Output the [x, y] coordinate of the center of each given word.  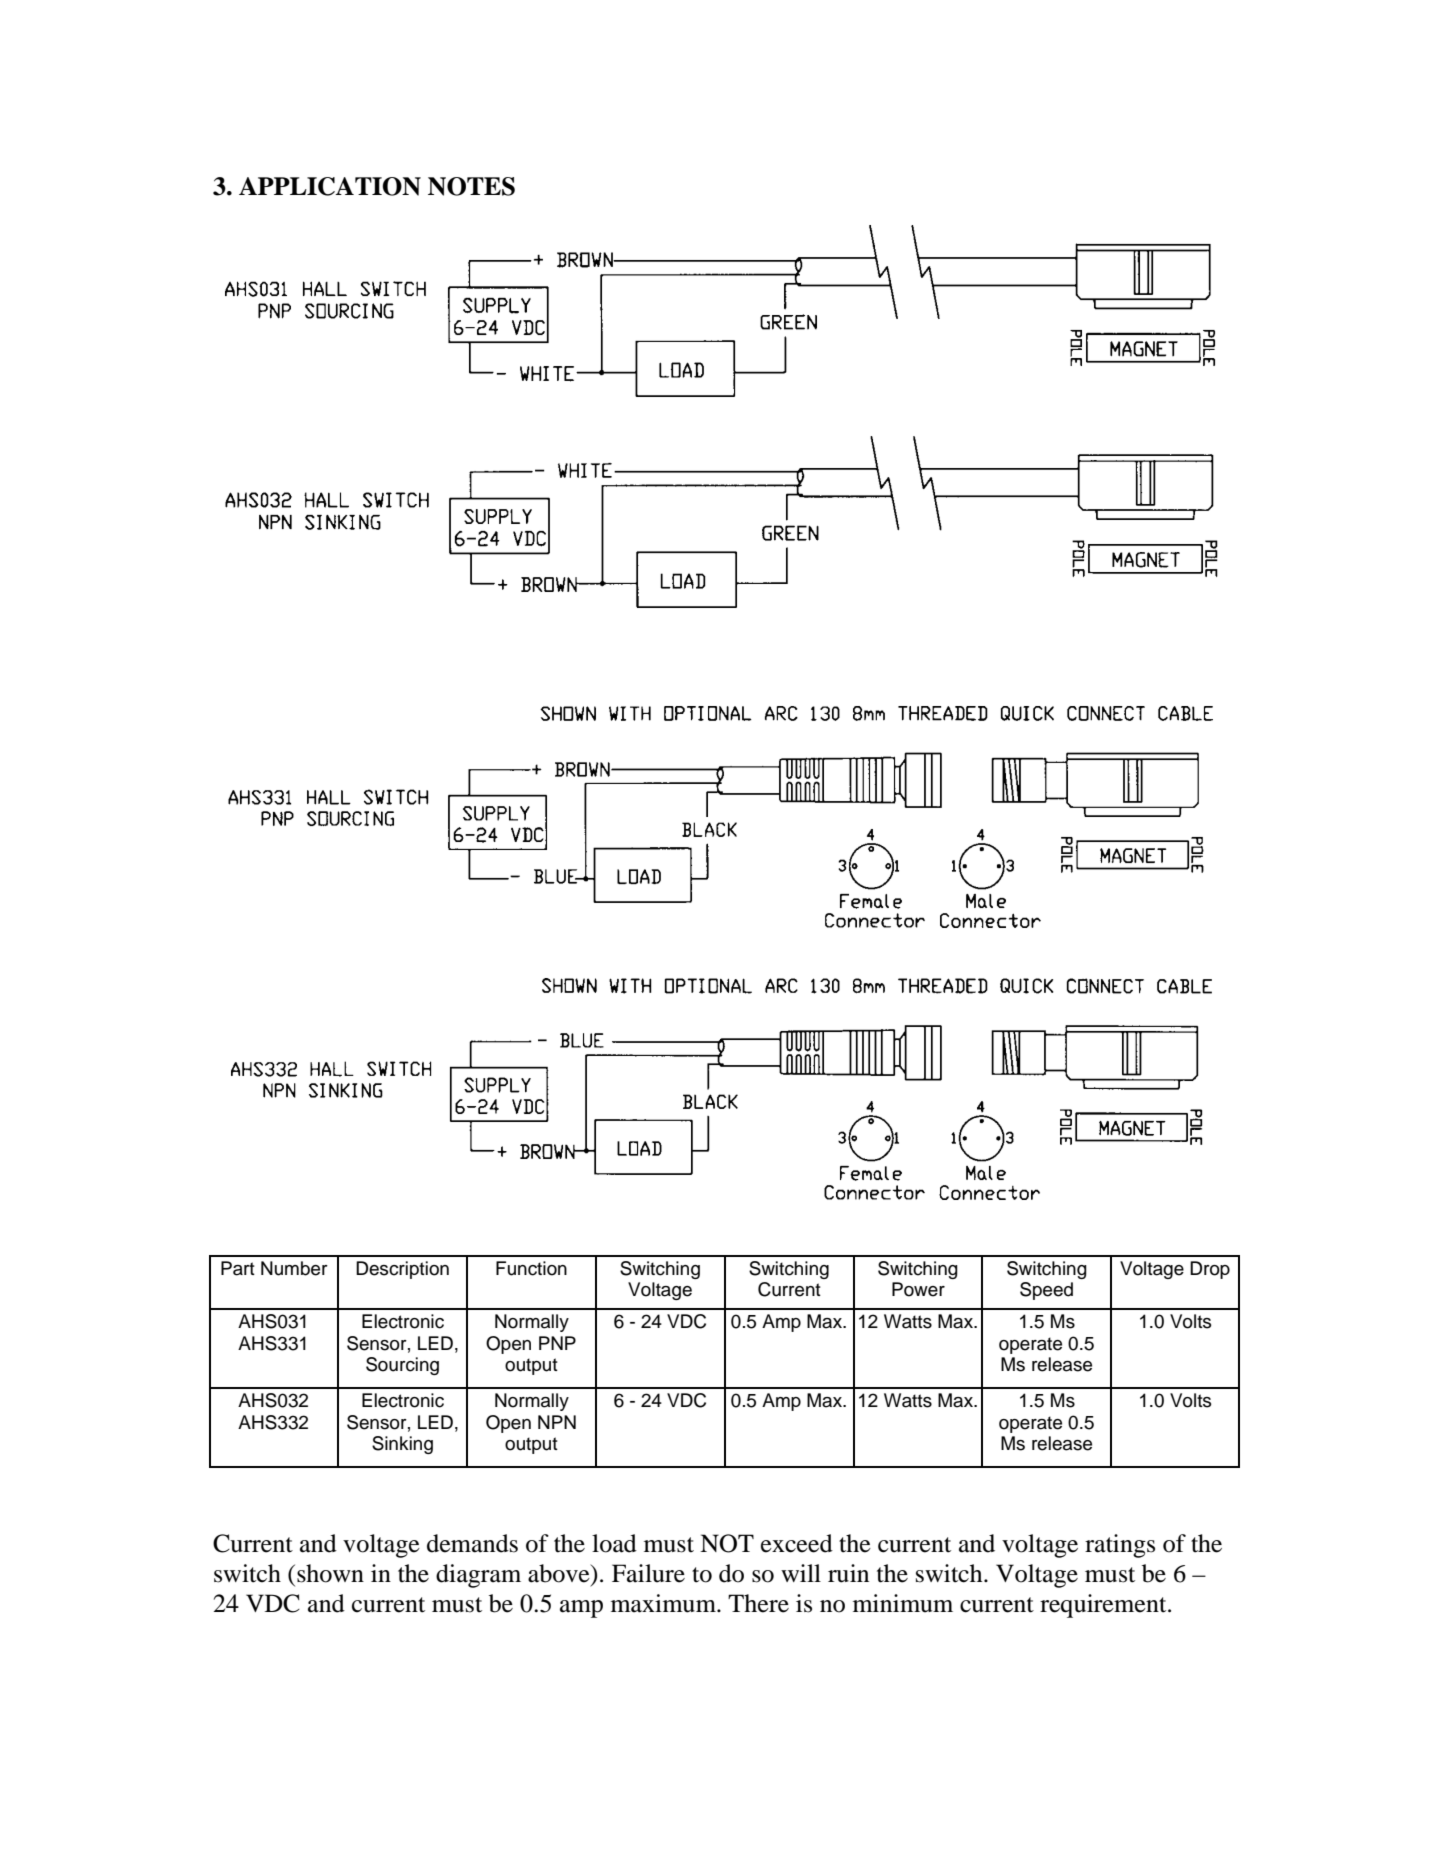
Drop [1210, 1270]
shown [330, 1573]
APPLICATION [330, 186]
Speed [1046, 1291]
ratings [1120, 1546]
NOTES [471, 186]
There [758, 1603]
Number [294, 1268]
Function [531, 1268]
